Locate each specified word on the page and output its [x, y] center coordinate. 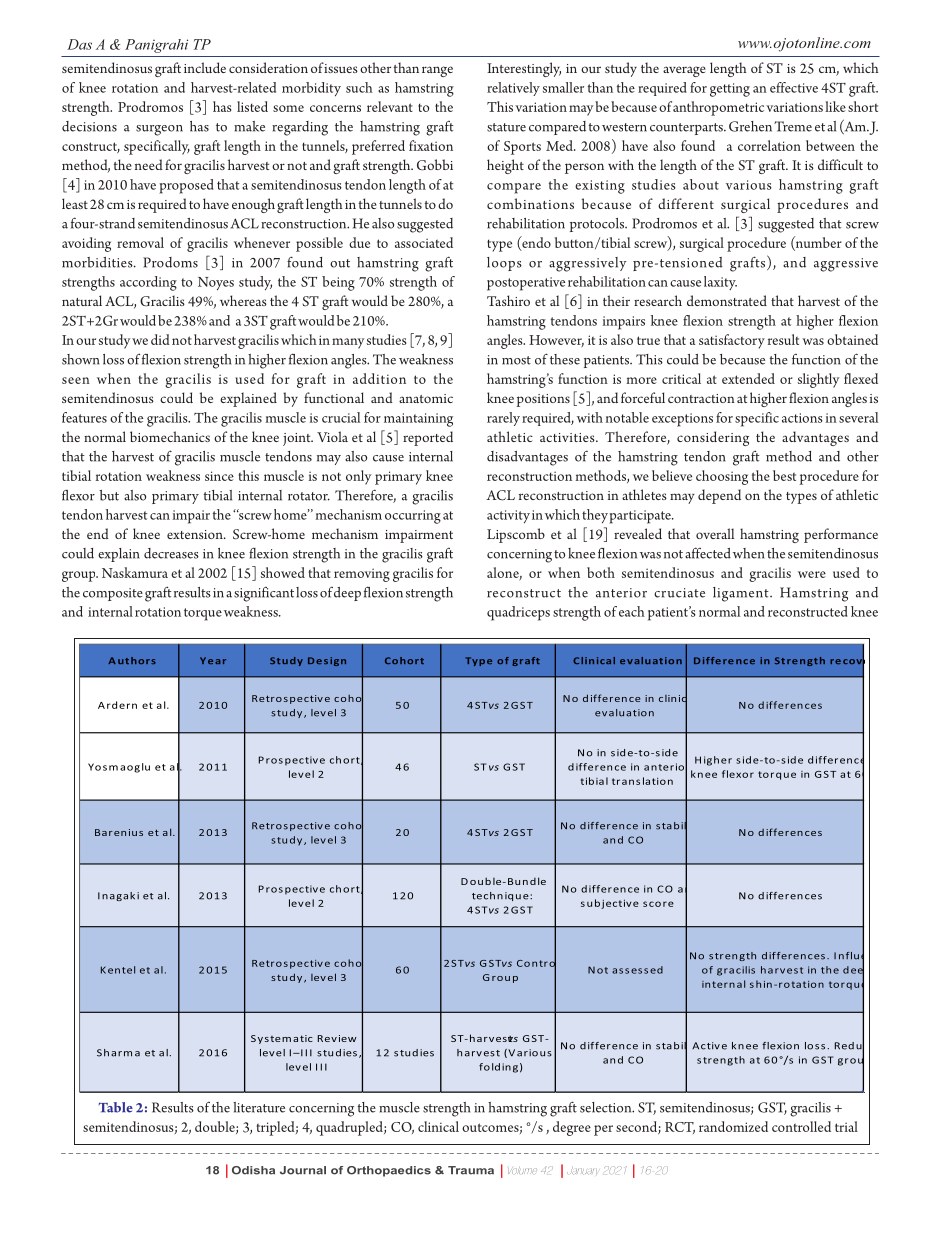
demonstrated [727, 300]
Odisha [253, 1170]
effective [794, 87]
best [784, 475]
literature [259, 1107]
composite [113, 594]
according [148, 283]
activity [508, 516]
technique [501, 896]
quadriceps [518, 613]
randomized [733, 1126]
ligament [742, 594]
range [437, 71]
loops [504, 264]
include [205, 67]
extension [196, 534]
